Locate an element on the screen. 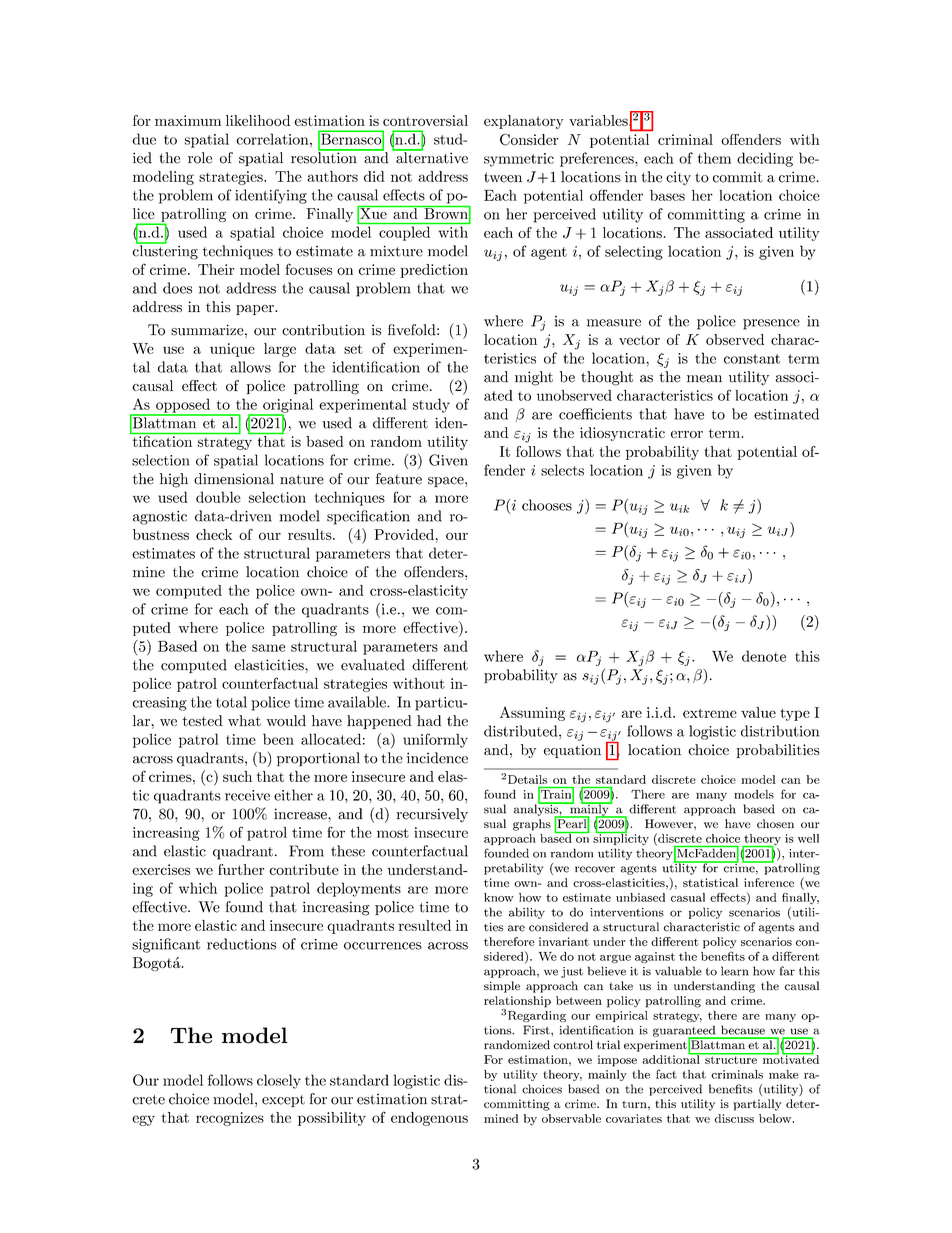 The width and height of the screenshot is (952, 1233). further is located at coordinates (241, 869).
